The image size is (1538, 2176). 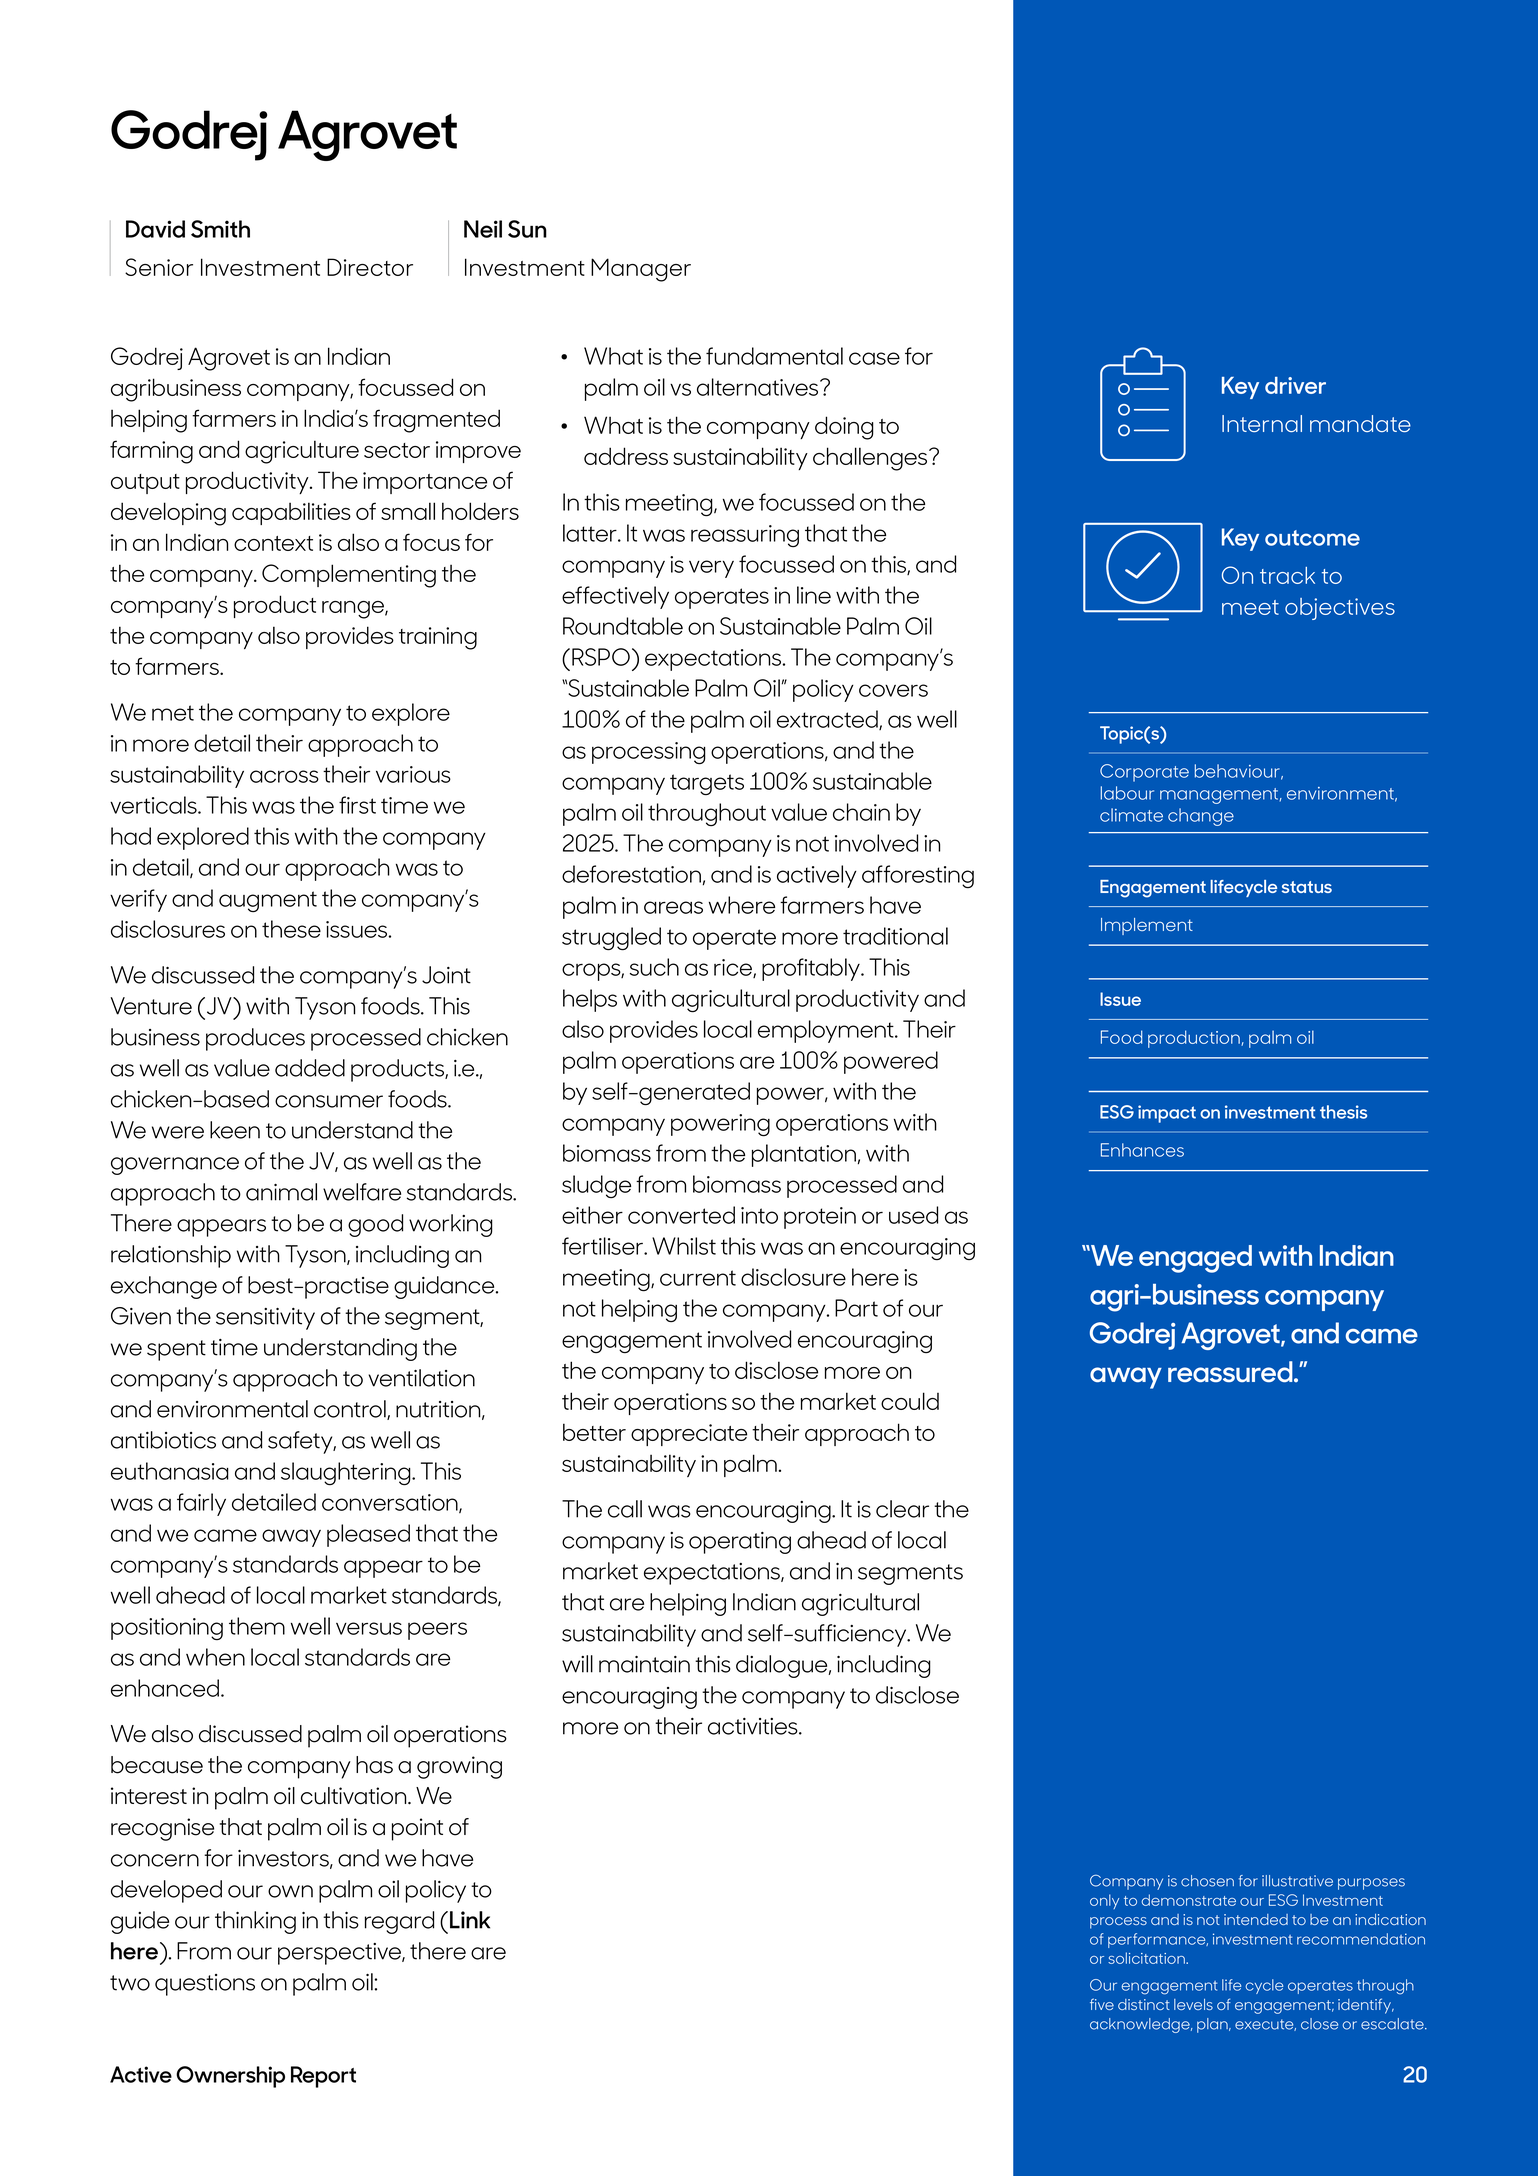 What do you see at coordinates (281, 1192) in the screenshot?
I see `animal` at bounding box center [281, 1192].
